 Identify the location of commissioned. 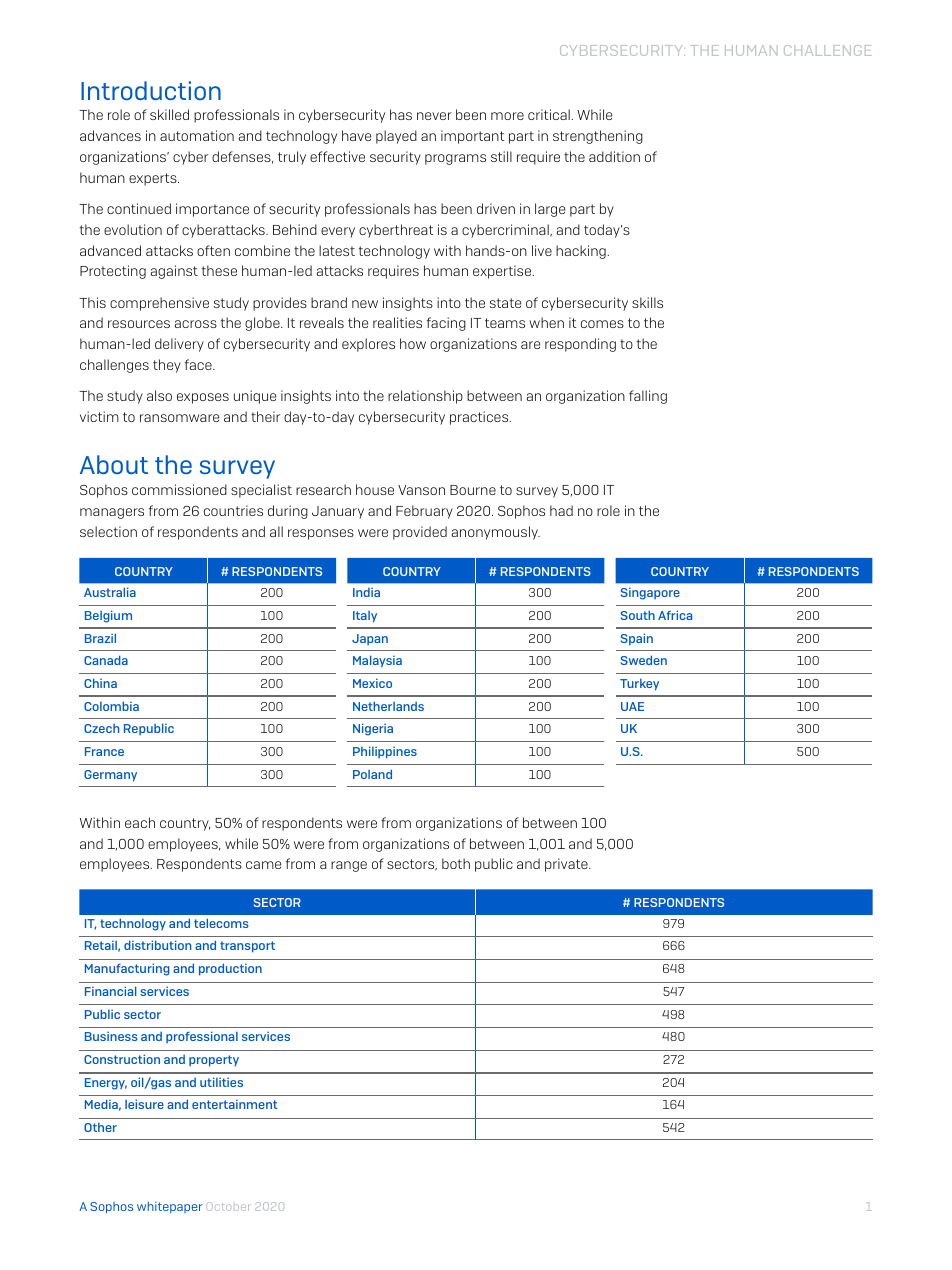
(179, 489).
